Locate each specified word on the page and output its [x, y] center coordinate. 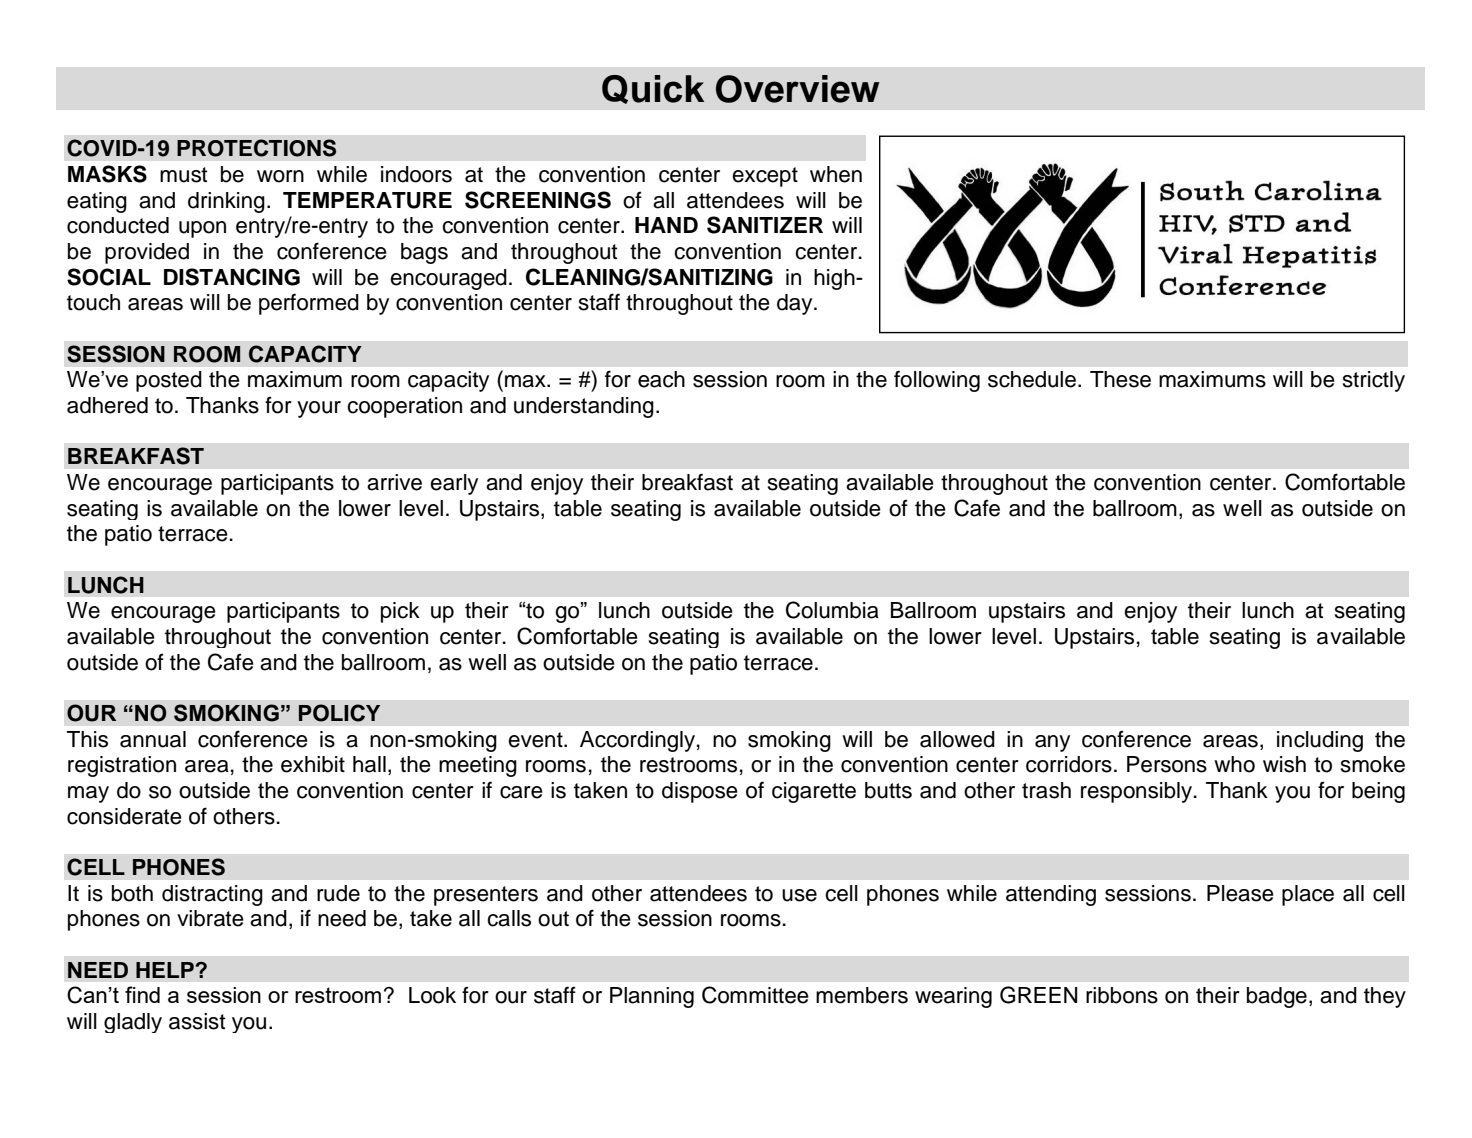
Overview [798, 89]
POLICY [339, 713]
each [661, 379]
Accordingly [637, 741]
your [319, 409]
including [1320, 741]
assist [197, 1021]
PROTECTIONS [256, 148]
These [1120, 379]
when [836, 174]
